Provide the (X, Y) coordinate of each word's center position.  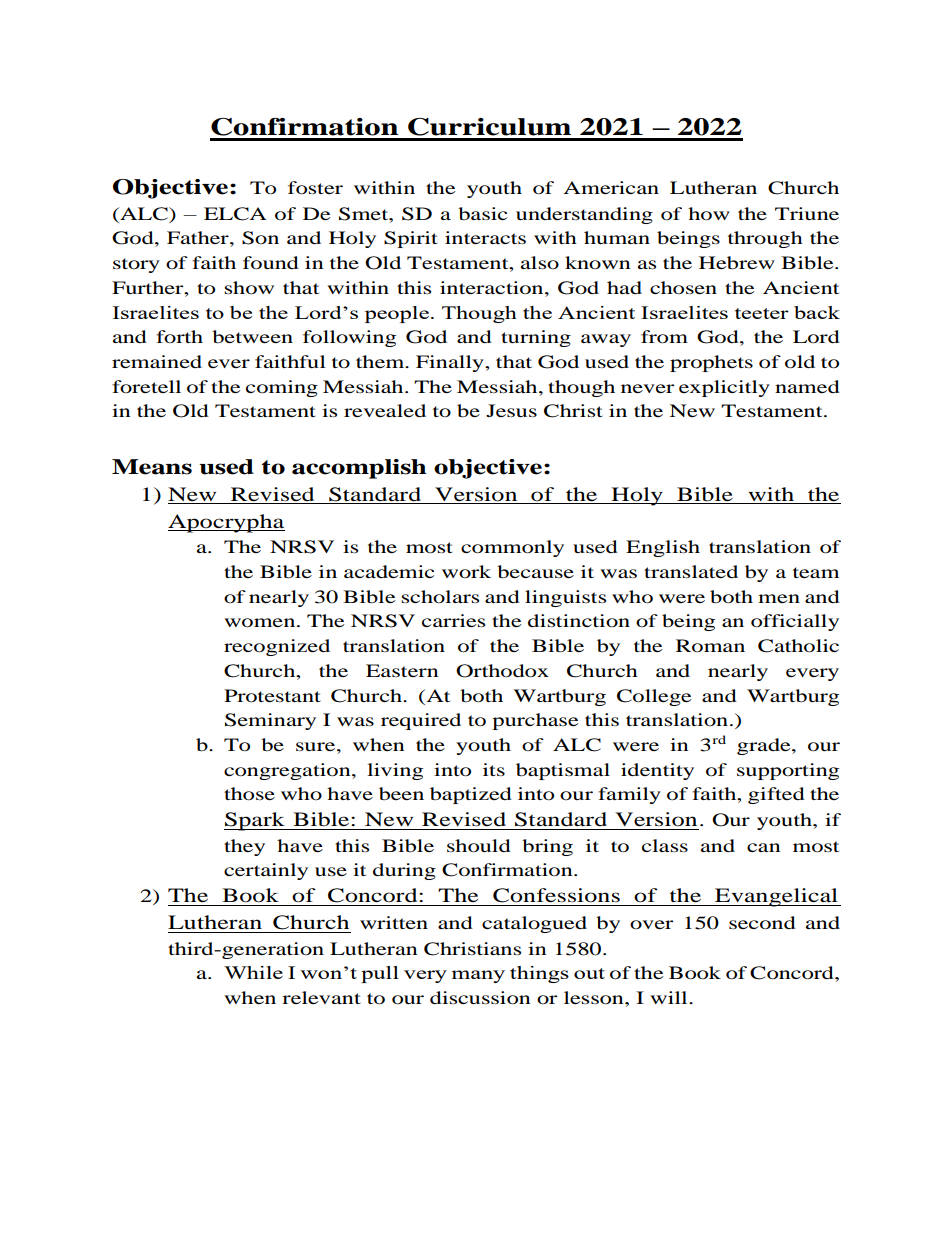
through (765, 239)
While (253, 972)
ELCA (235, 214)
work (466, 571)
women (261, 622)
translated (691, 571)
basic (482, 213)
